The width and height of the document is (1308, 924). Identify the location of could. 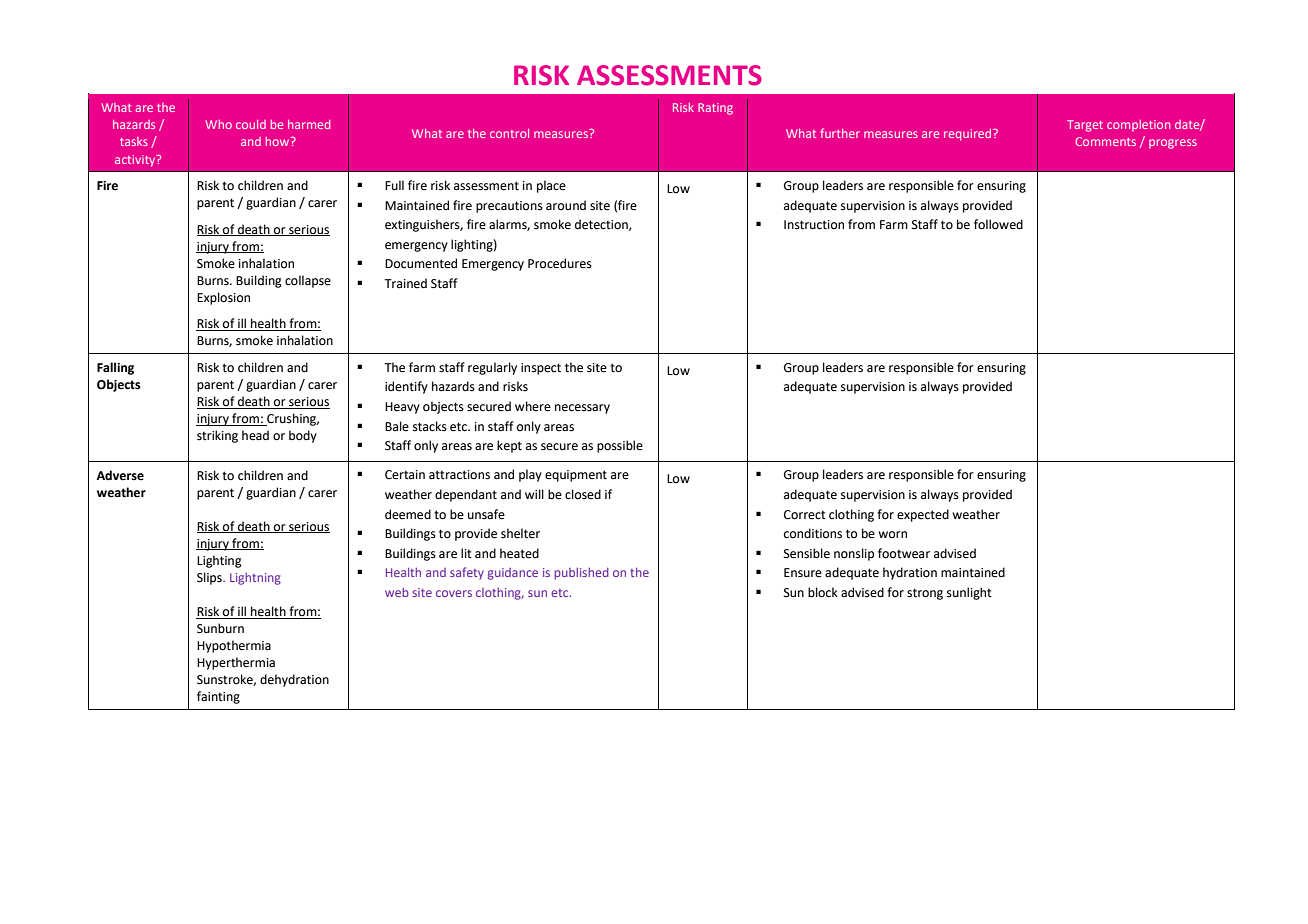
(251, 124).
